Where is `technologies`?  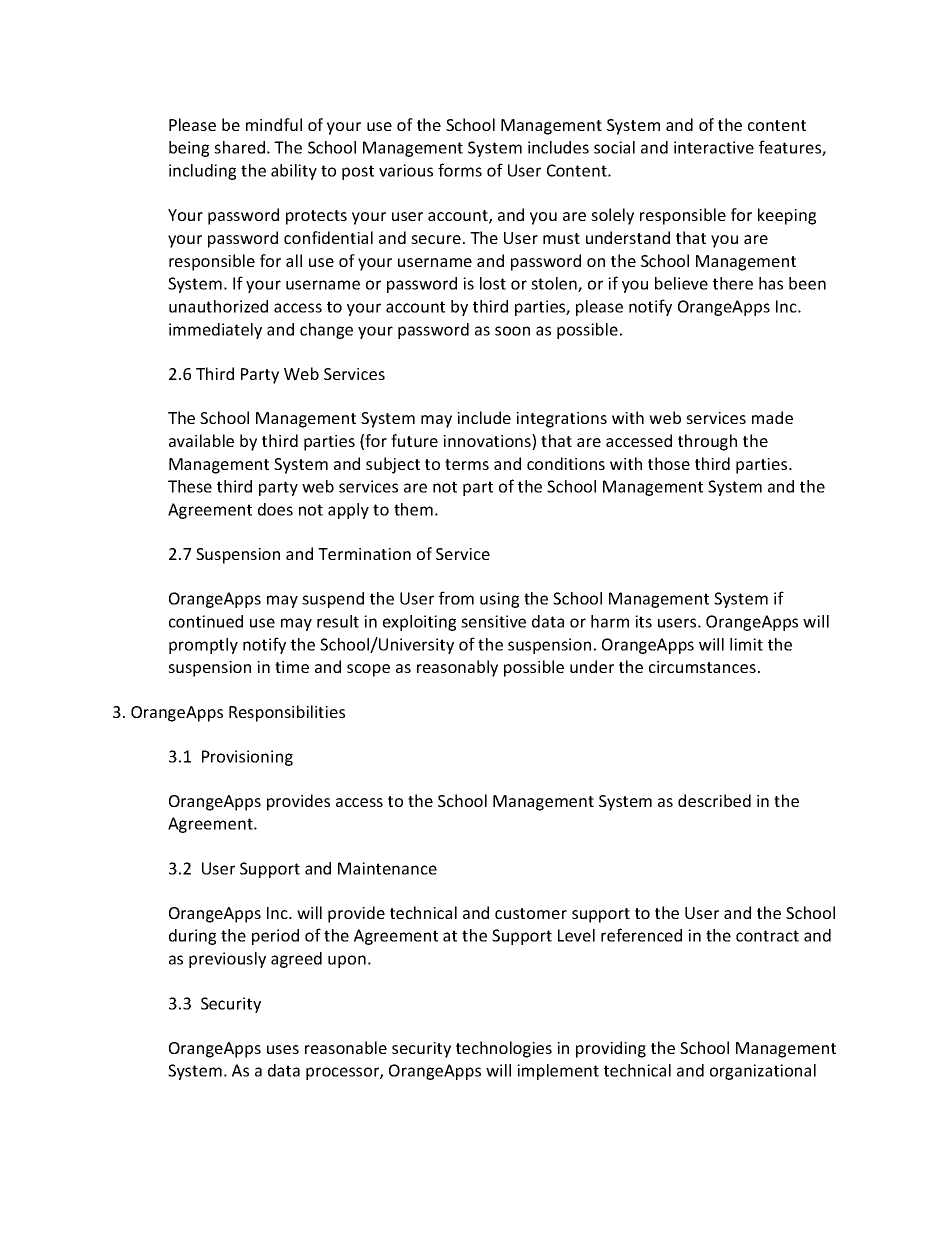 technologies is located at coordinates (504, 1049).
